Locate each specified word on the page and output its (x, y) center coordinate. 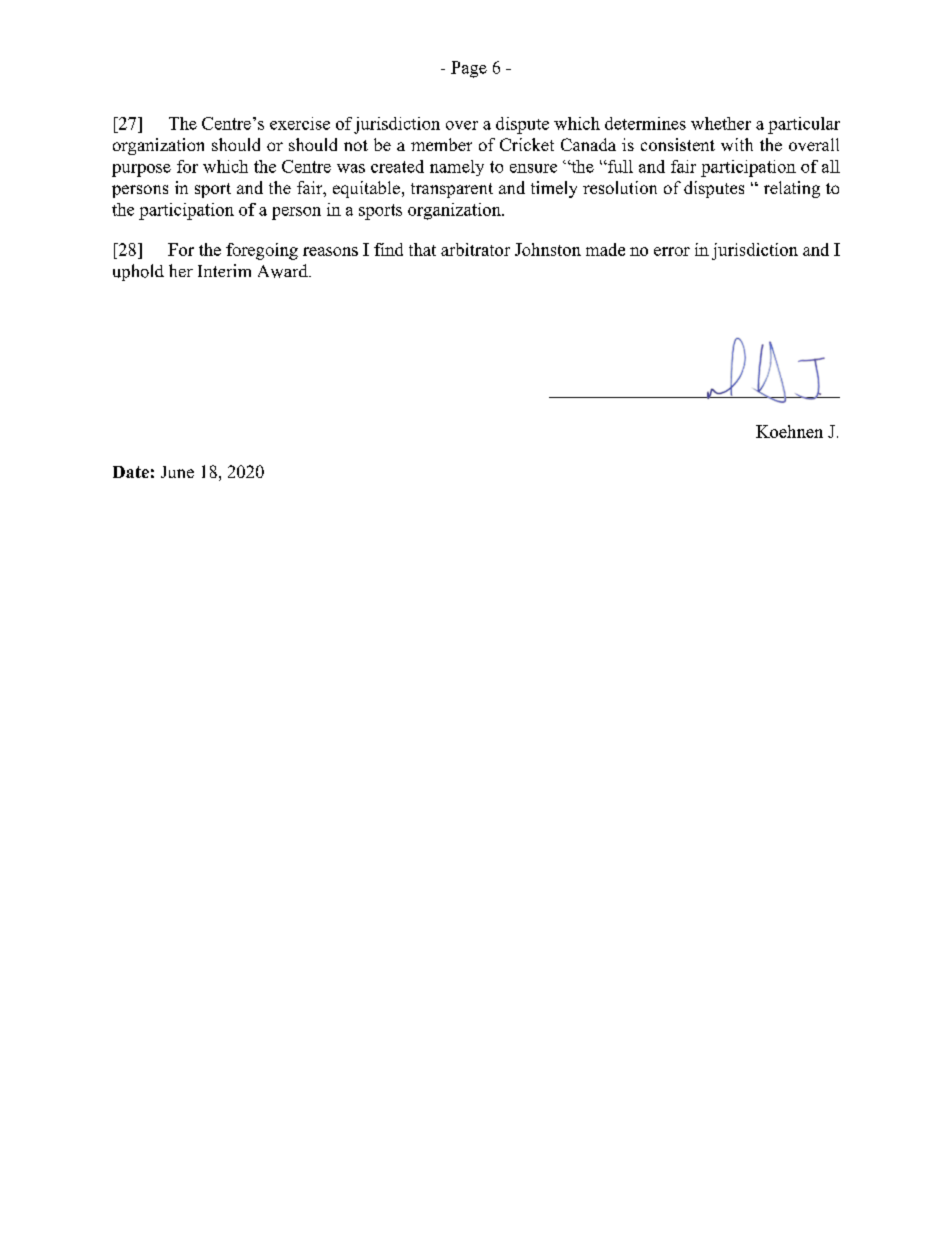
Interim (224, 270)
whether (721, 123)
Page (469, 69)
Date (131, 472)
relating (792, 189)
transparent (452, 190)
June (177, 472)
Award (284, 271)
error (672, 251)
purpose (141, 170)
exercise (300, 123)
